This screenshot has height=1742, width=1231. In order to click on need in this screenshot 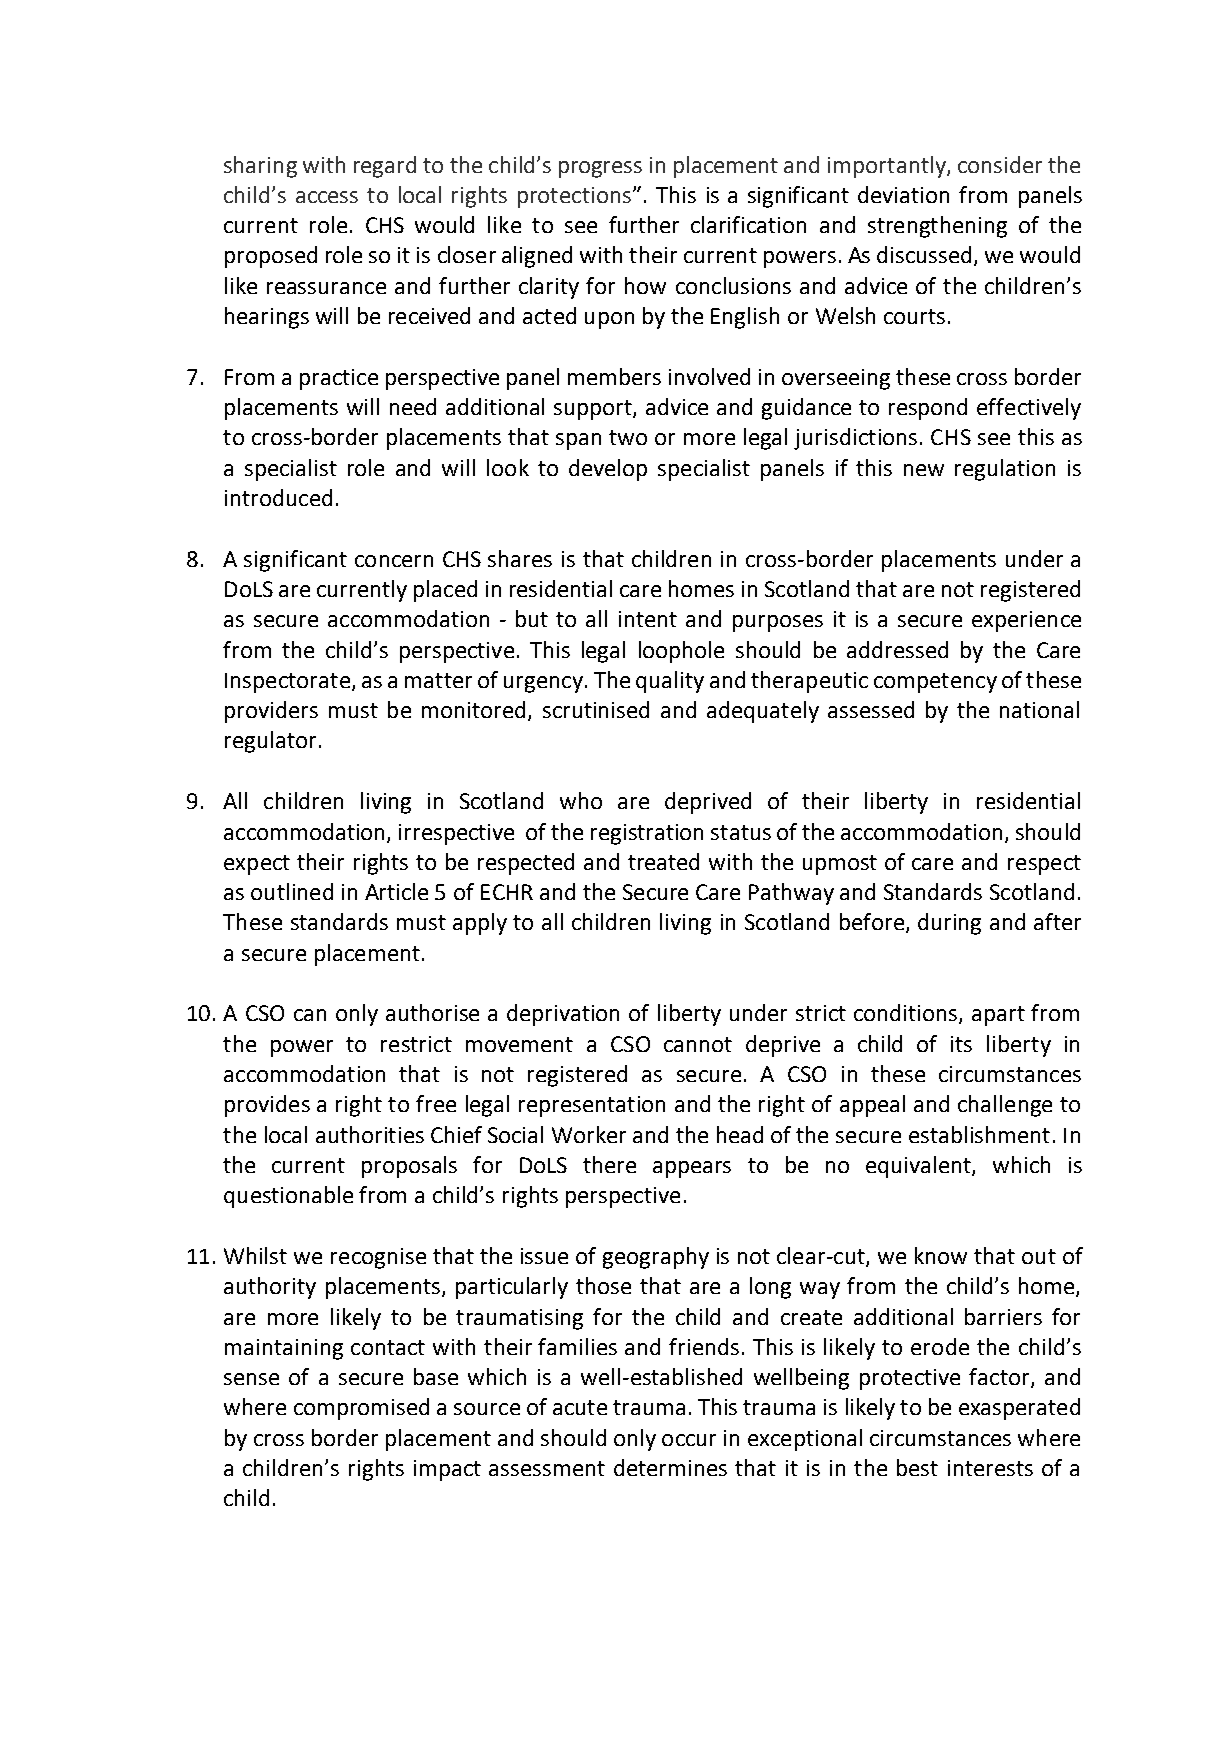, I will do `click(413, 406)`.
